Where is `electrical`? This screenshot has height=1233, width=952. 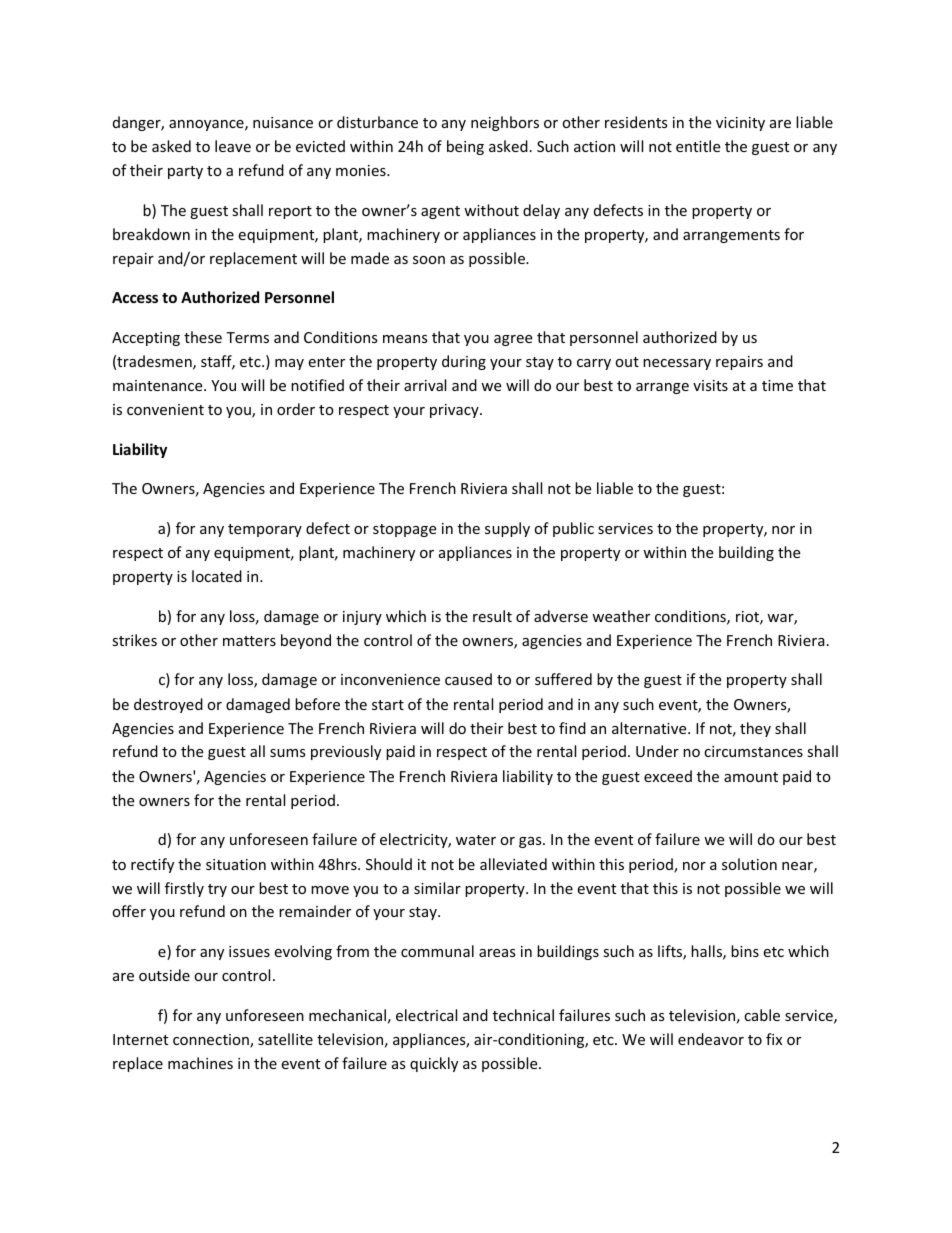 electrical is located at coordinates (426, 1015).
